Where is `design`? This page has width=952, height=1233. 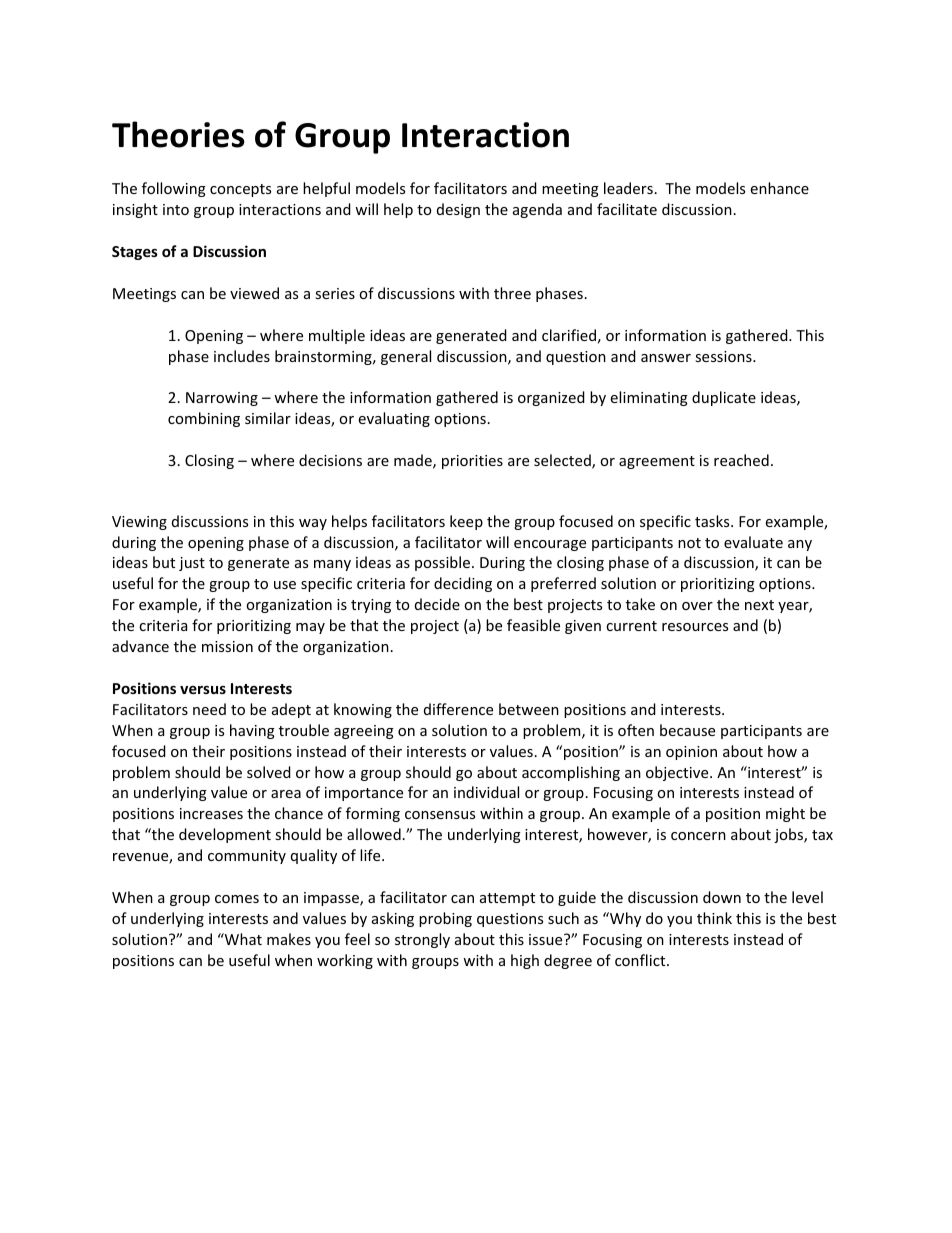
design is located at coordinates (458, 210).
